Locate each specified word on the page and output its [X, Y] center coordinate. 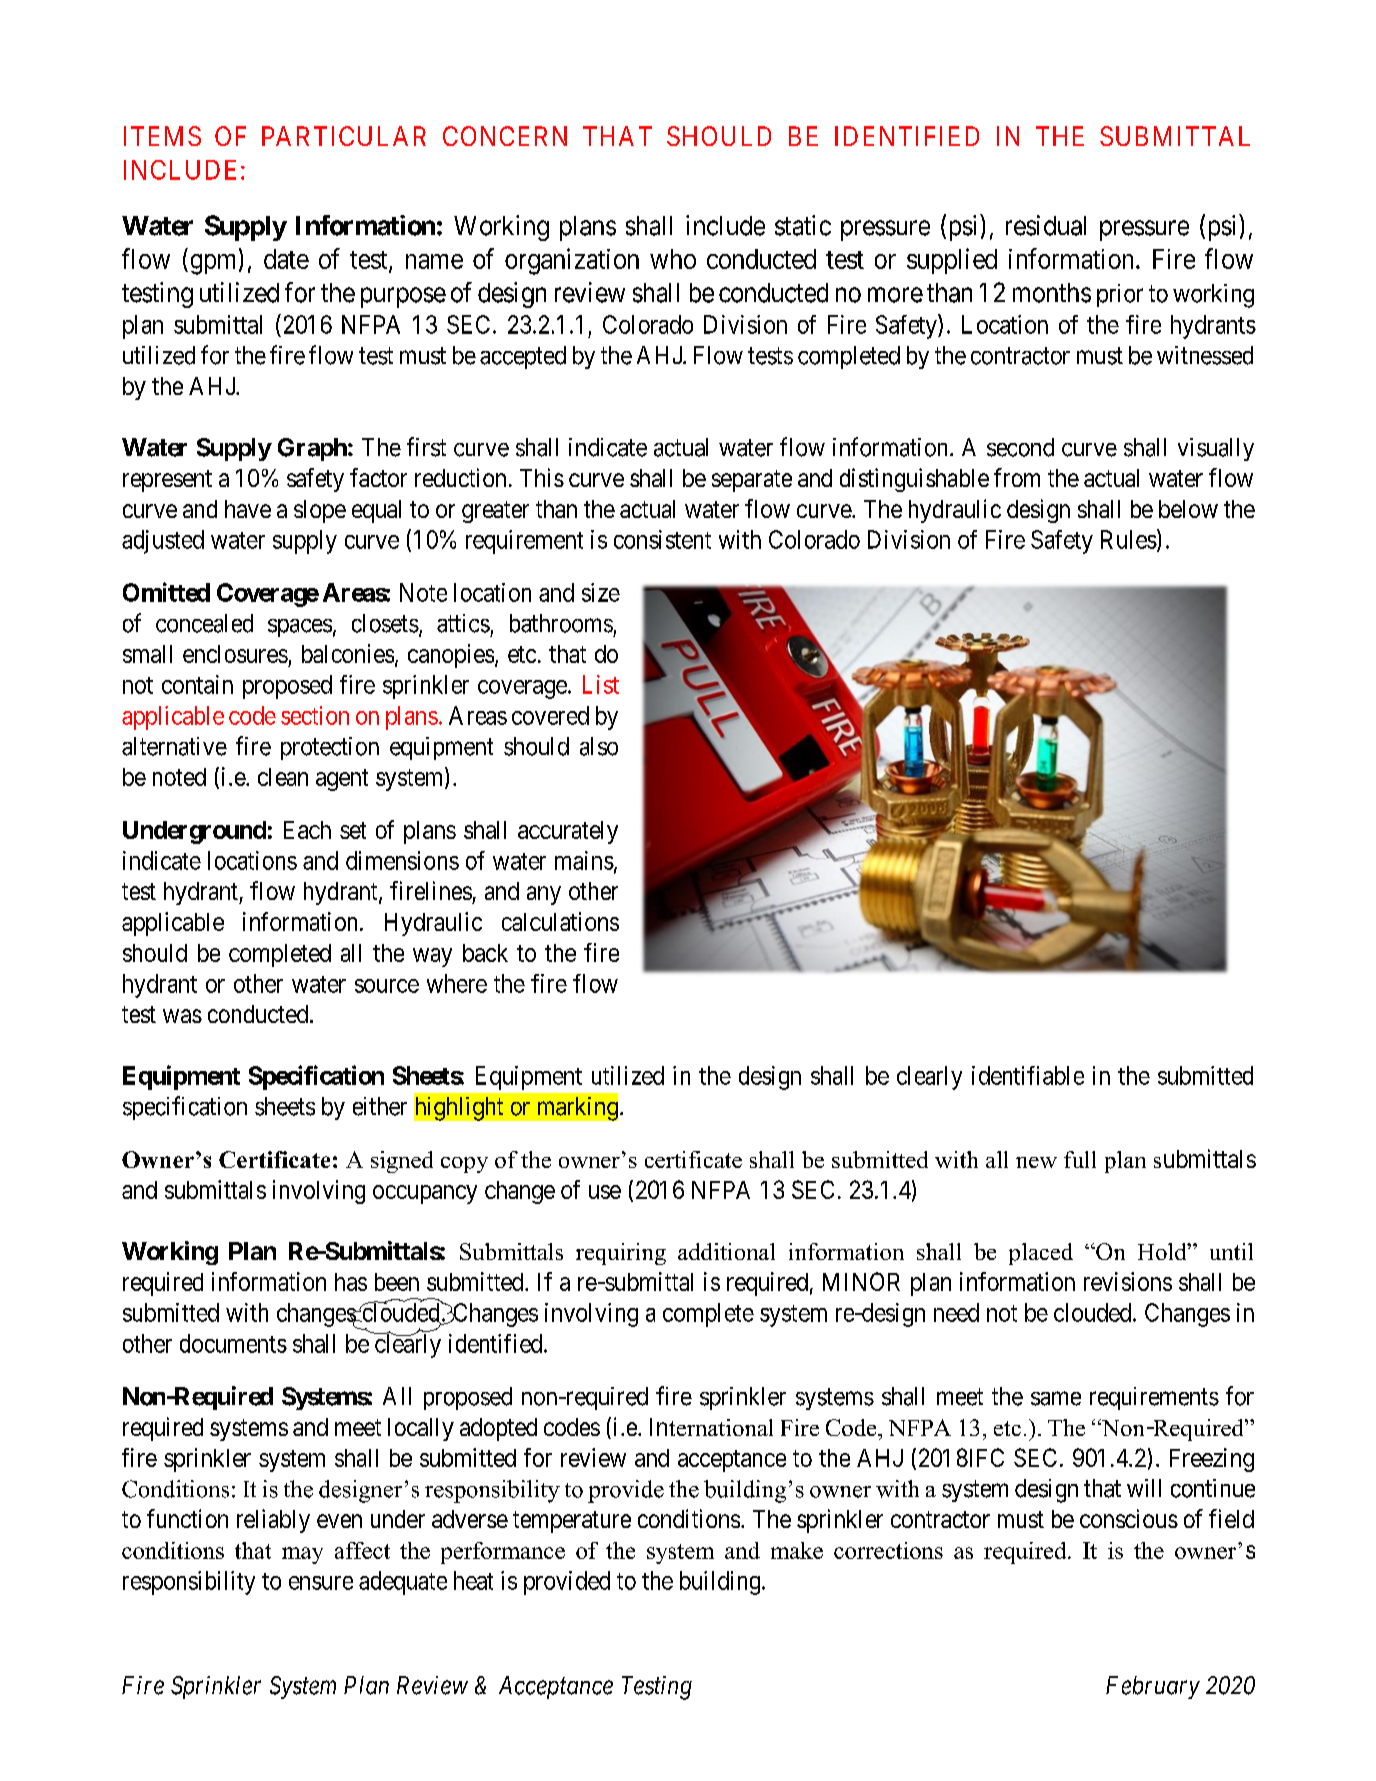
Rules [1129, 539]
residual [1046, 225]
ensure [321, 1583]
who [673, 259]
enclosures [235, 654]
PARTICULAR [344, 136]
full [1080, 1159]
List [601, 684]
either [380, 1106]
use [605, 1192]
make [797, 1550]
